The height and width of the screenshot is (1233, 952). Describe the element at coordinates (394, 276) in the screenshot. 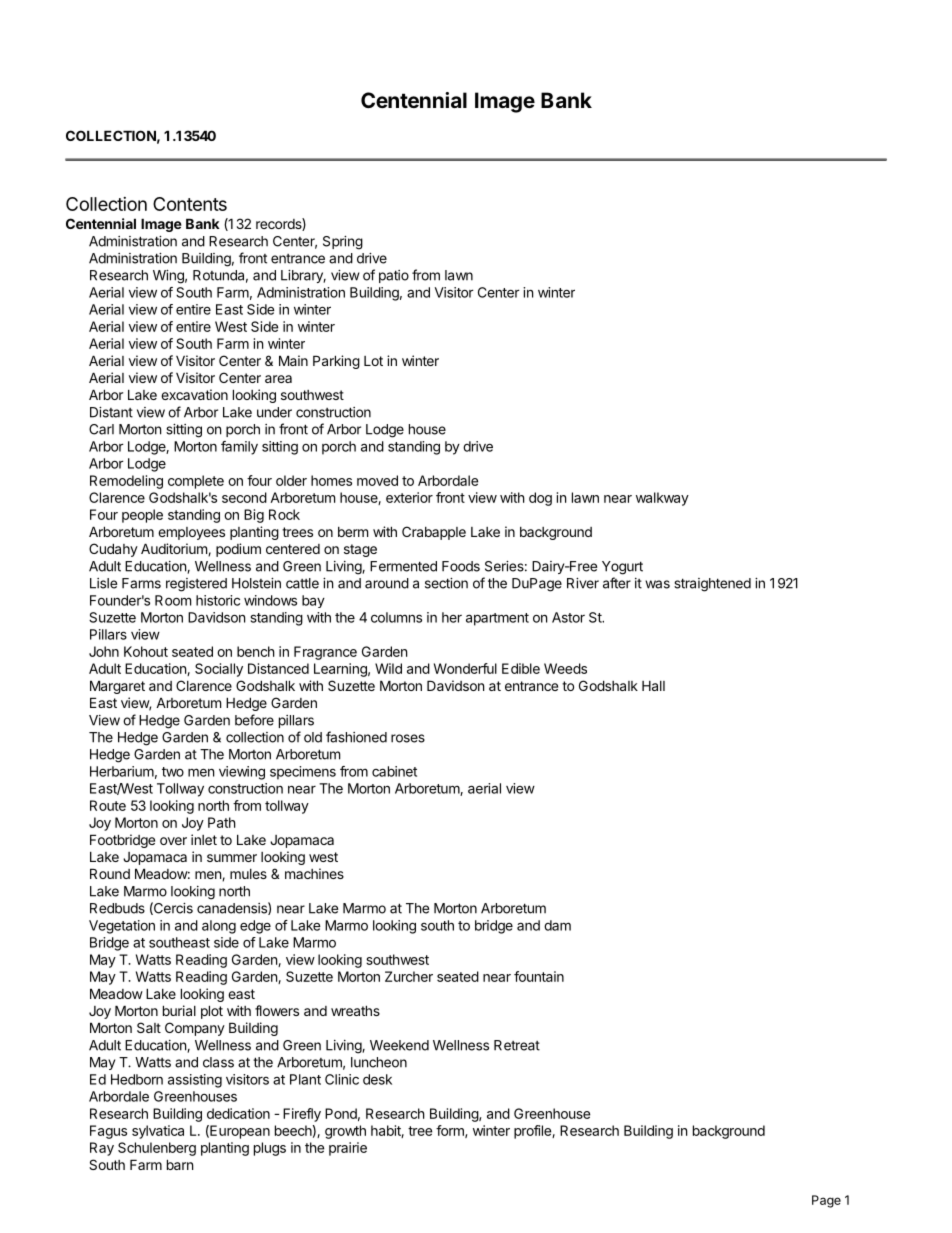

I see `patio` at that location.
